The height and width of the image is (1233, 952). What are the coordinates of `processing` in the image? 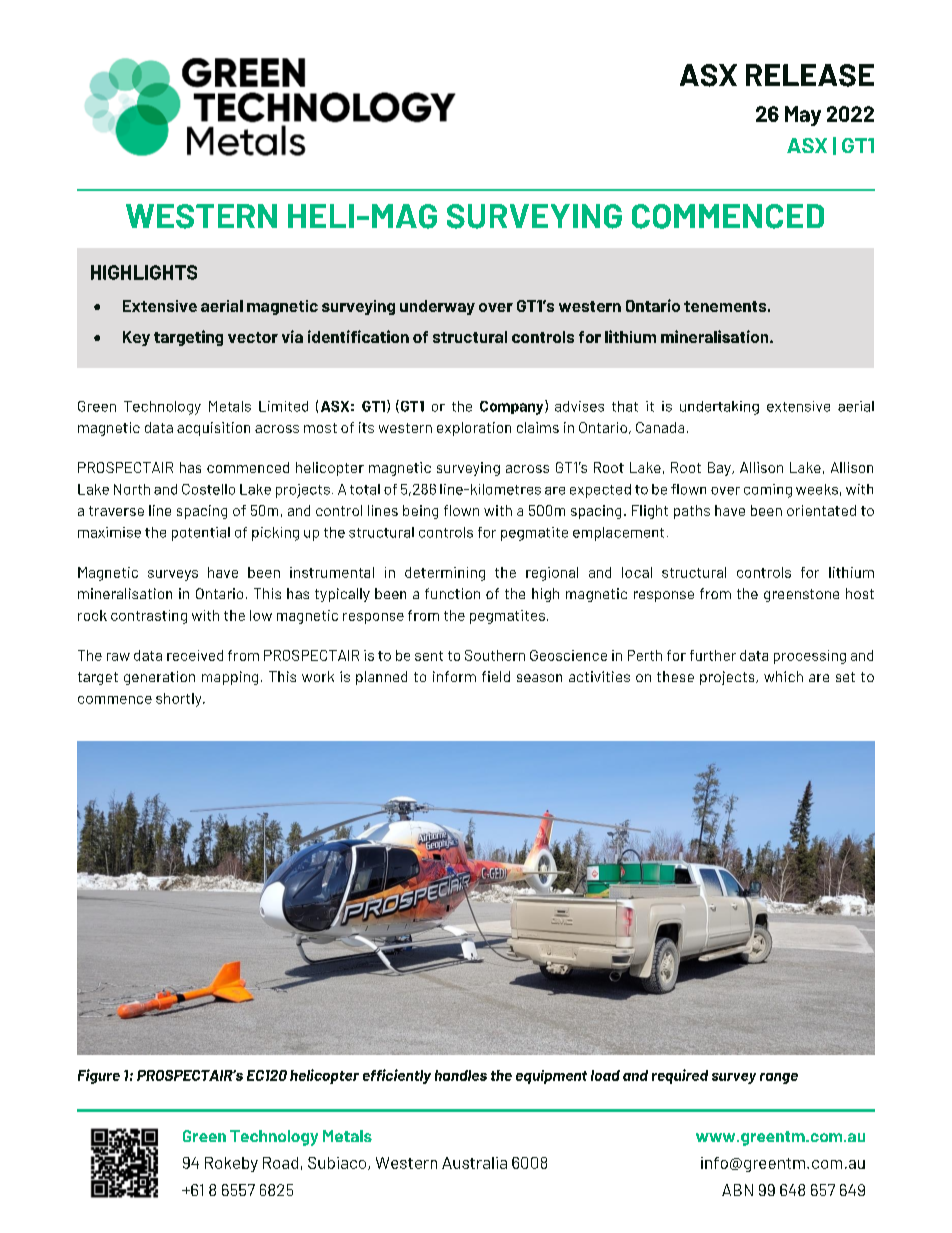 It's located at (810, 657).
